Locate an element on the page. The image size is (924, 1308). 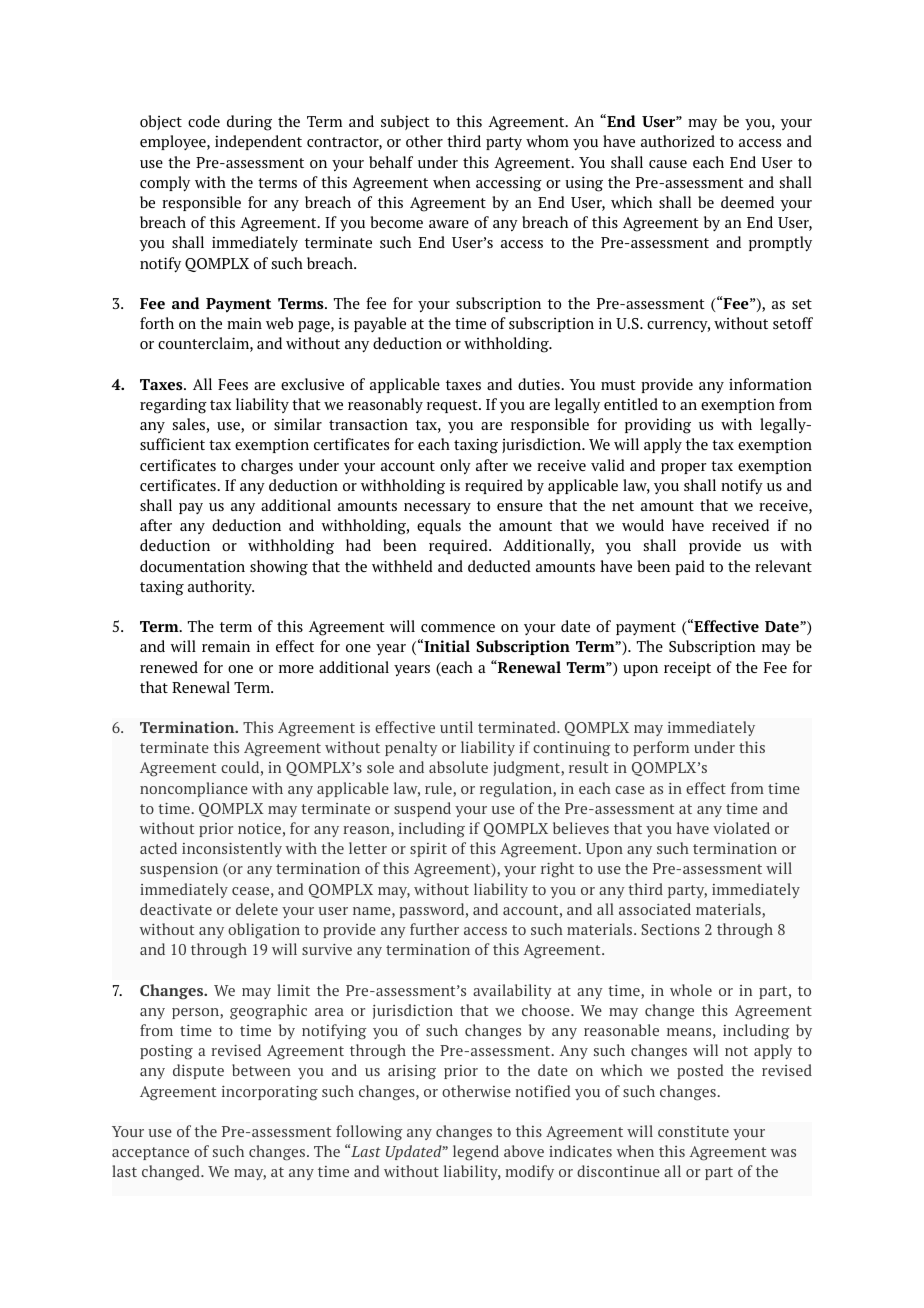
notice is located at coordinates (259, 828).
